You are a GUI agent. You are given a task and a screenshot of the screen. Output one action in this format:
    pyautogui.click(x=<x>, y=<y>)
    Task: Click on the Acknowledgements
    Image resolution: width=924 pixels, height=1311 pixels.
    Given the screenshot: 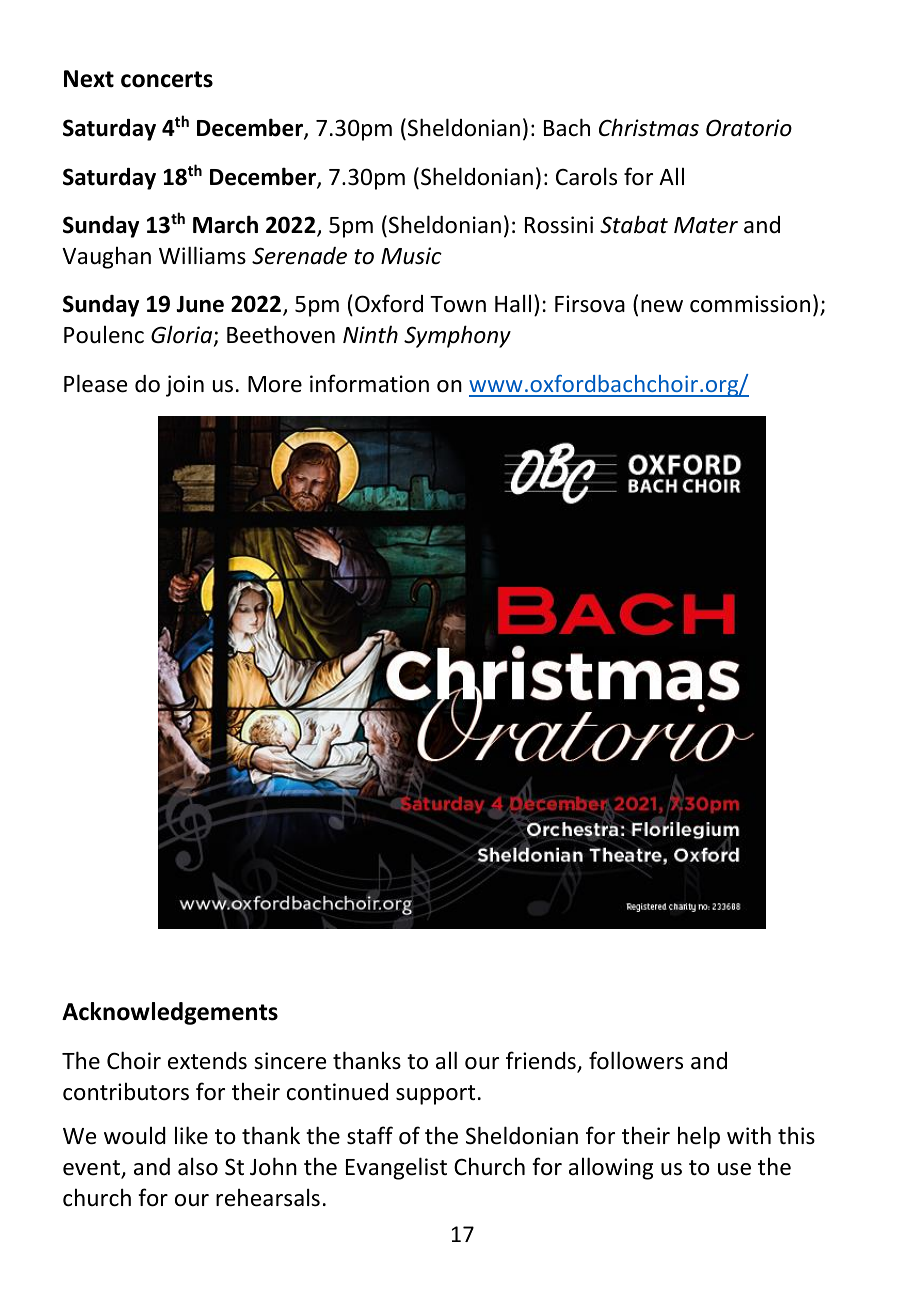 What is the action you would take?
    pyautogui.click(x=170, y=1013)
